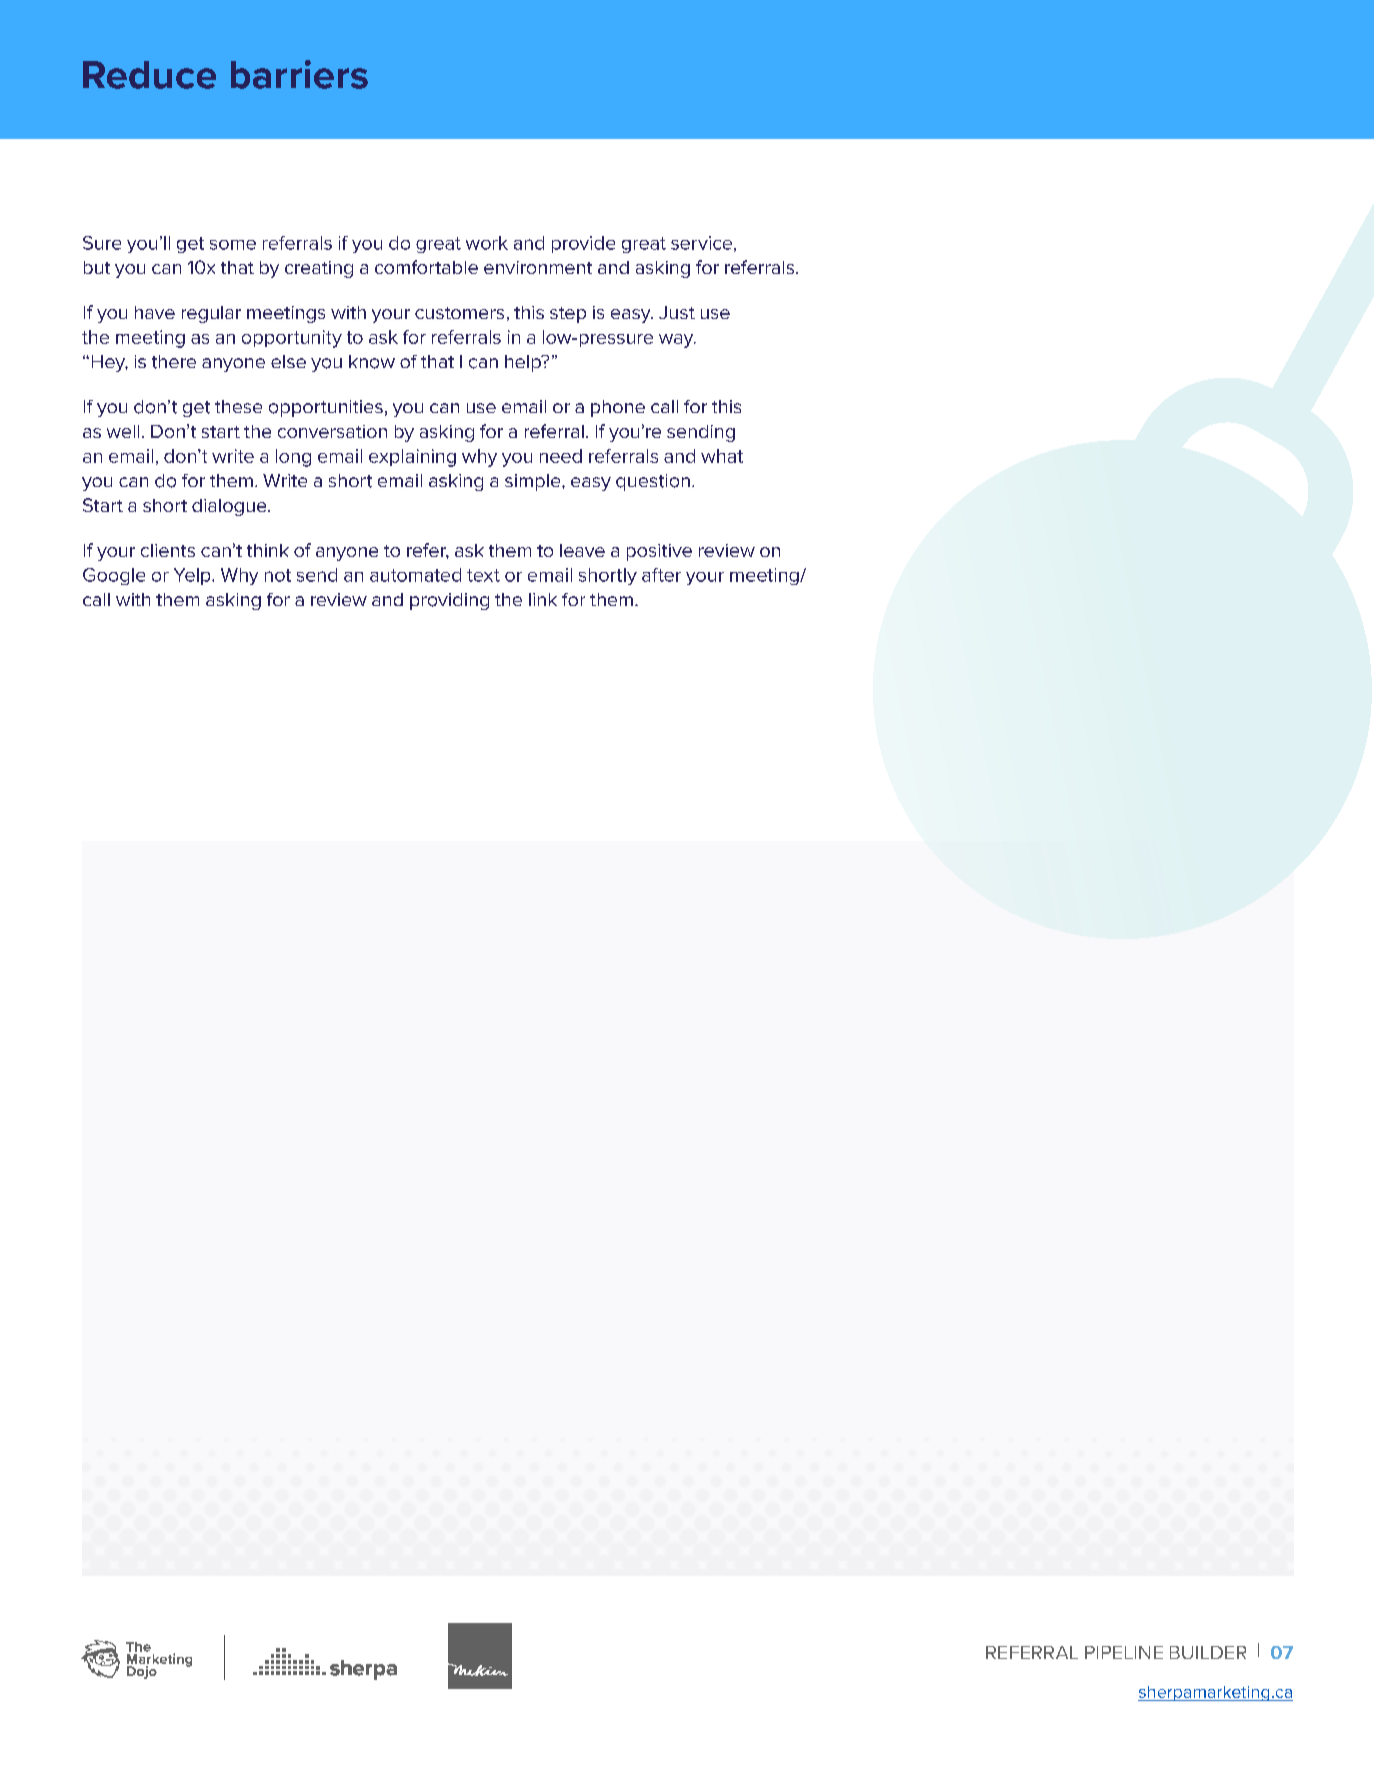 The height and width of the screenshot is (1778, 1374). Describe the element at coordinates (543, 599) in the screenshot. I see `link` at that location.
